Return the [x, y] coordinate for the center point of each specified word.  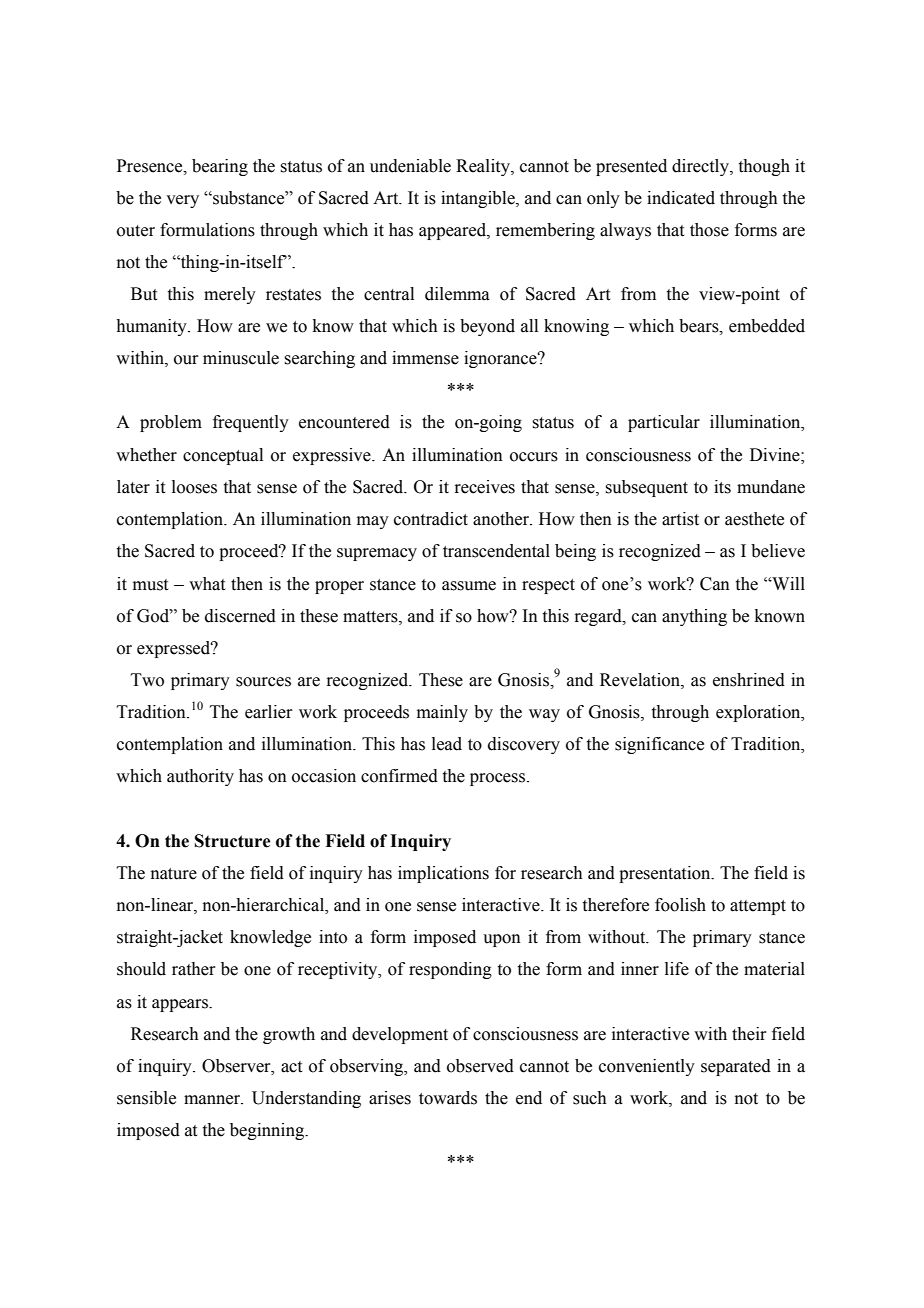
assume [469, 586]
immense [425, 358]
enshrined [749, 680]
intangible [479, 199]
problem [171, 423]
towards [448, 1098]
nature [174, 874]
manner [213, 1100]
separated [736, 1067]
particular [664, 423]
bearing [220, 167]
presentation [666, 874]
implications [443, 874]
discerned [240, 616]
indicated [681, 198]
